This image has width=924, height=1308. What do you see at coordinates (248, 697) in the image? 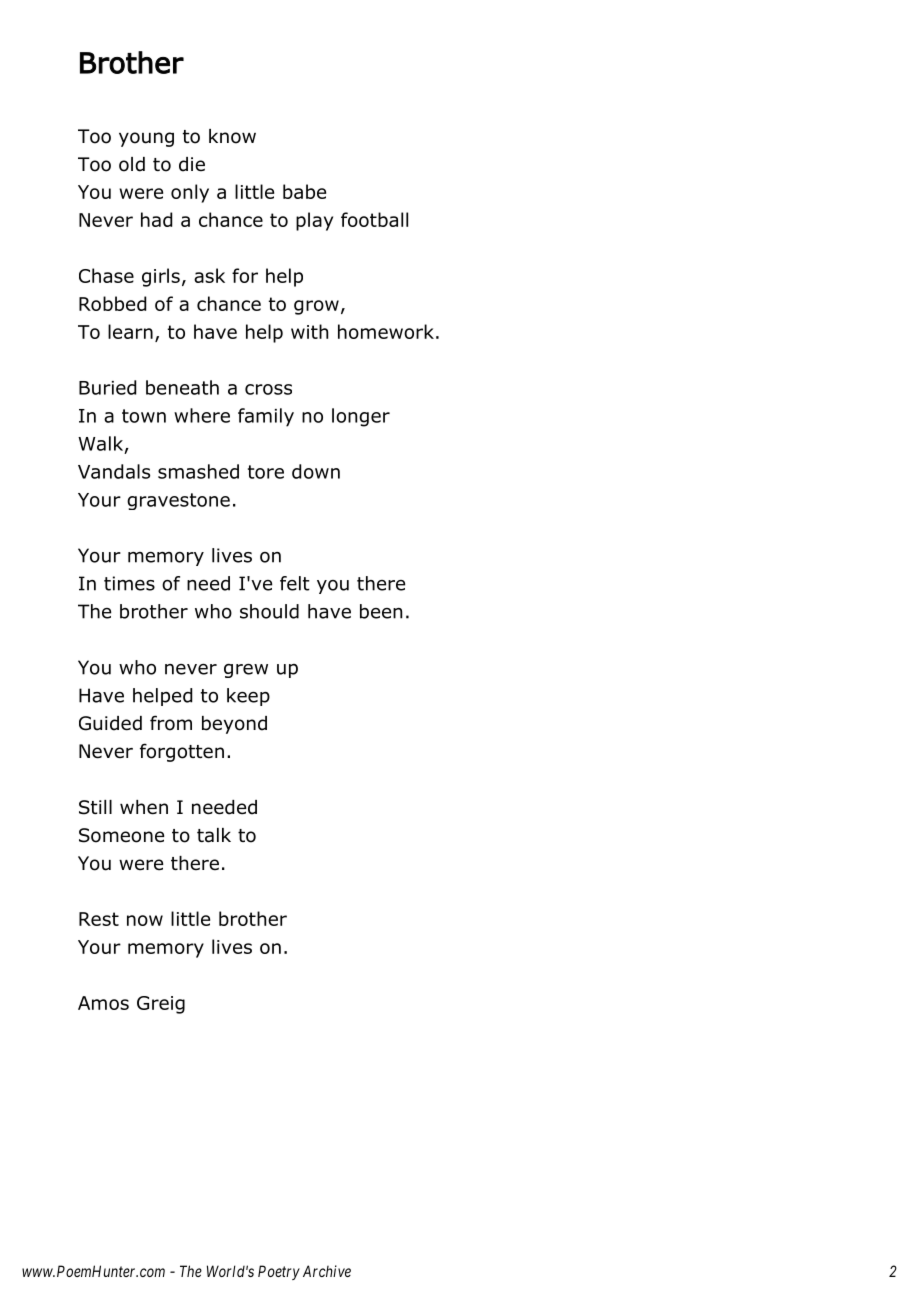
I see `keep` at bounding box center [248, 697].
